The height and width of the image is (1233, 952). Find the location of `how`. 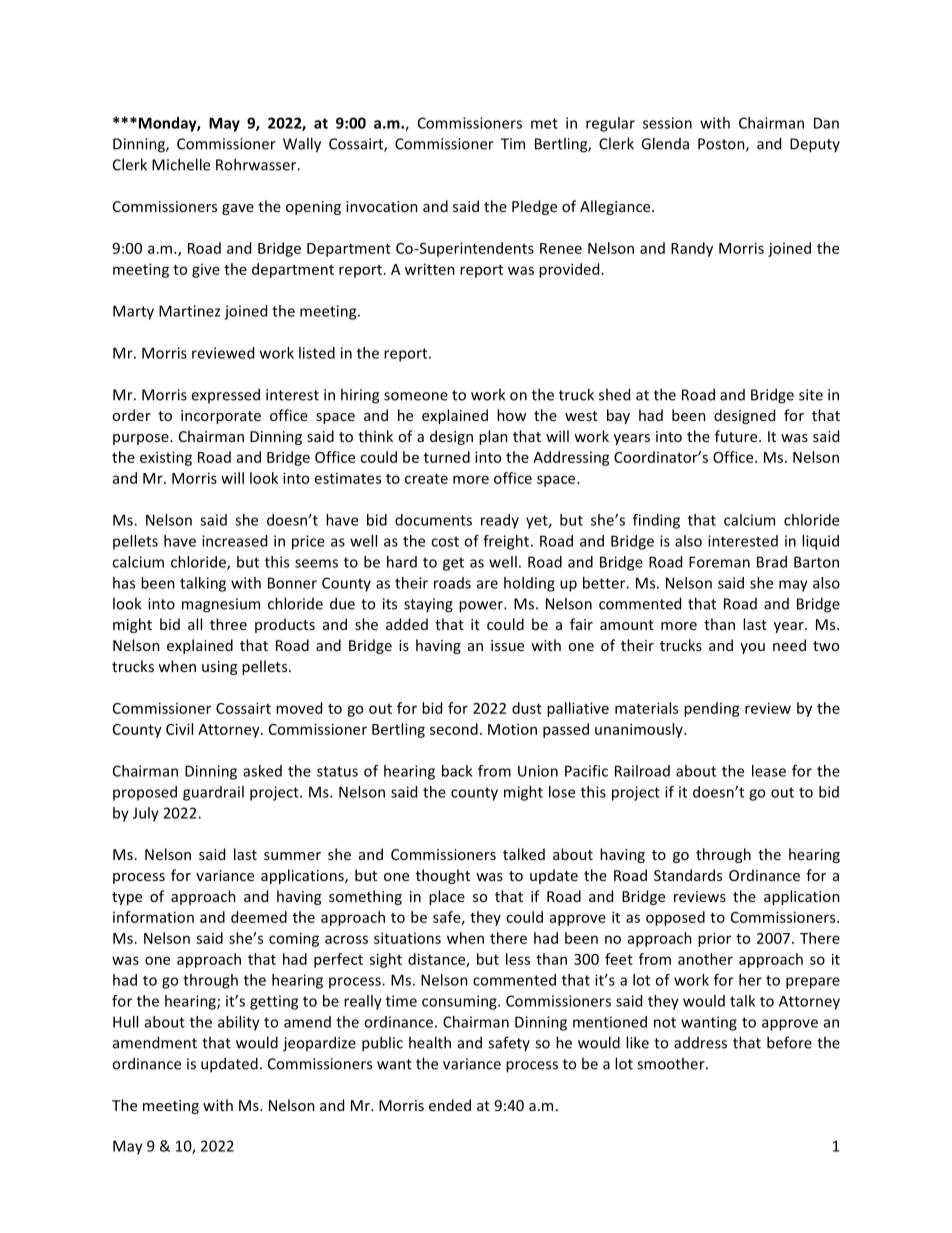

how is located at coordinates (511, 415).
